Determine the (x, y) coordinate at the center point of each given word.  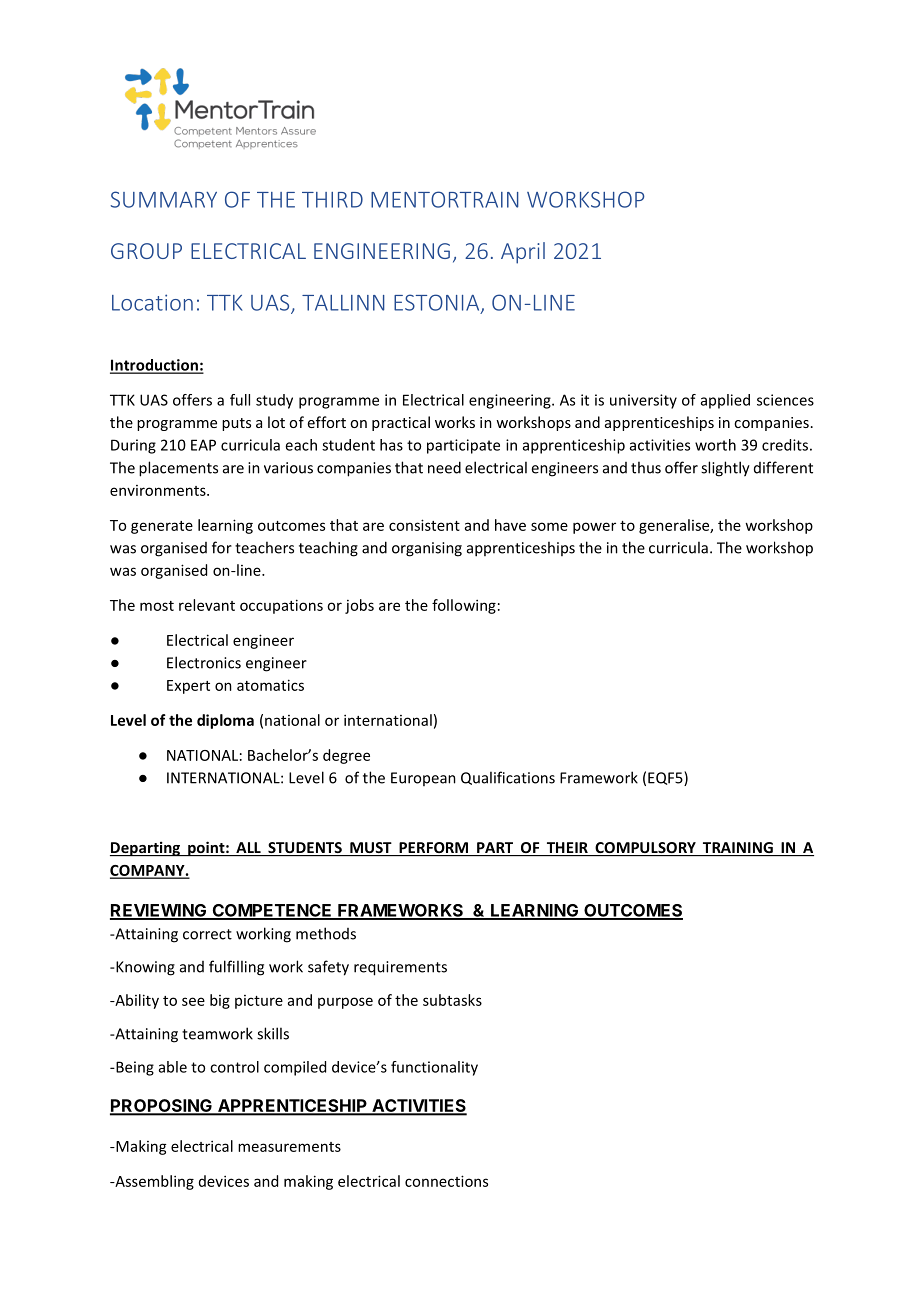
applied (725, 401)
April (523, 253)
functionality (434, 1068)
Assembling (153, 1182)
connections (446, 1181)
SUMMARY (164, 199)
